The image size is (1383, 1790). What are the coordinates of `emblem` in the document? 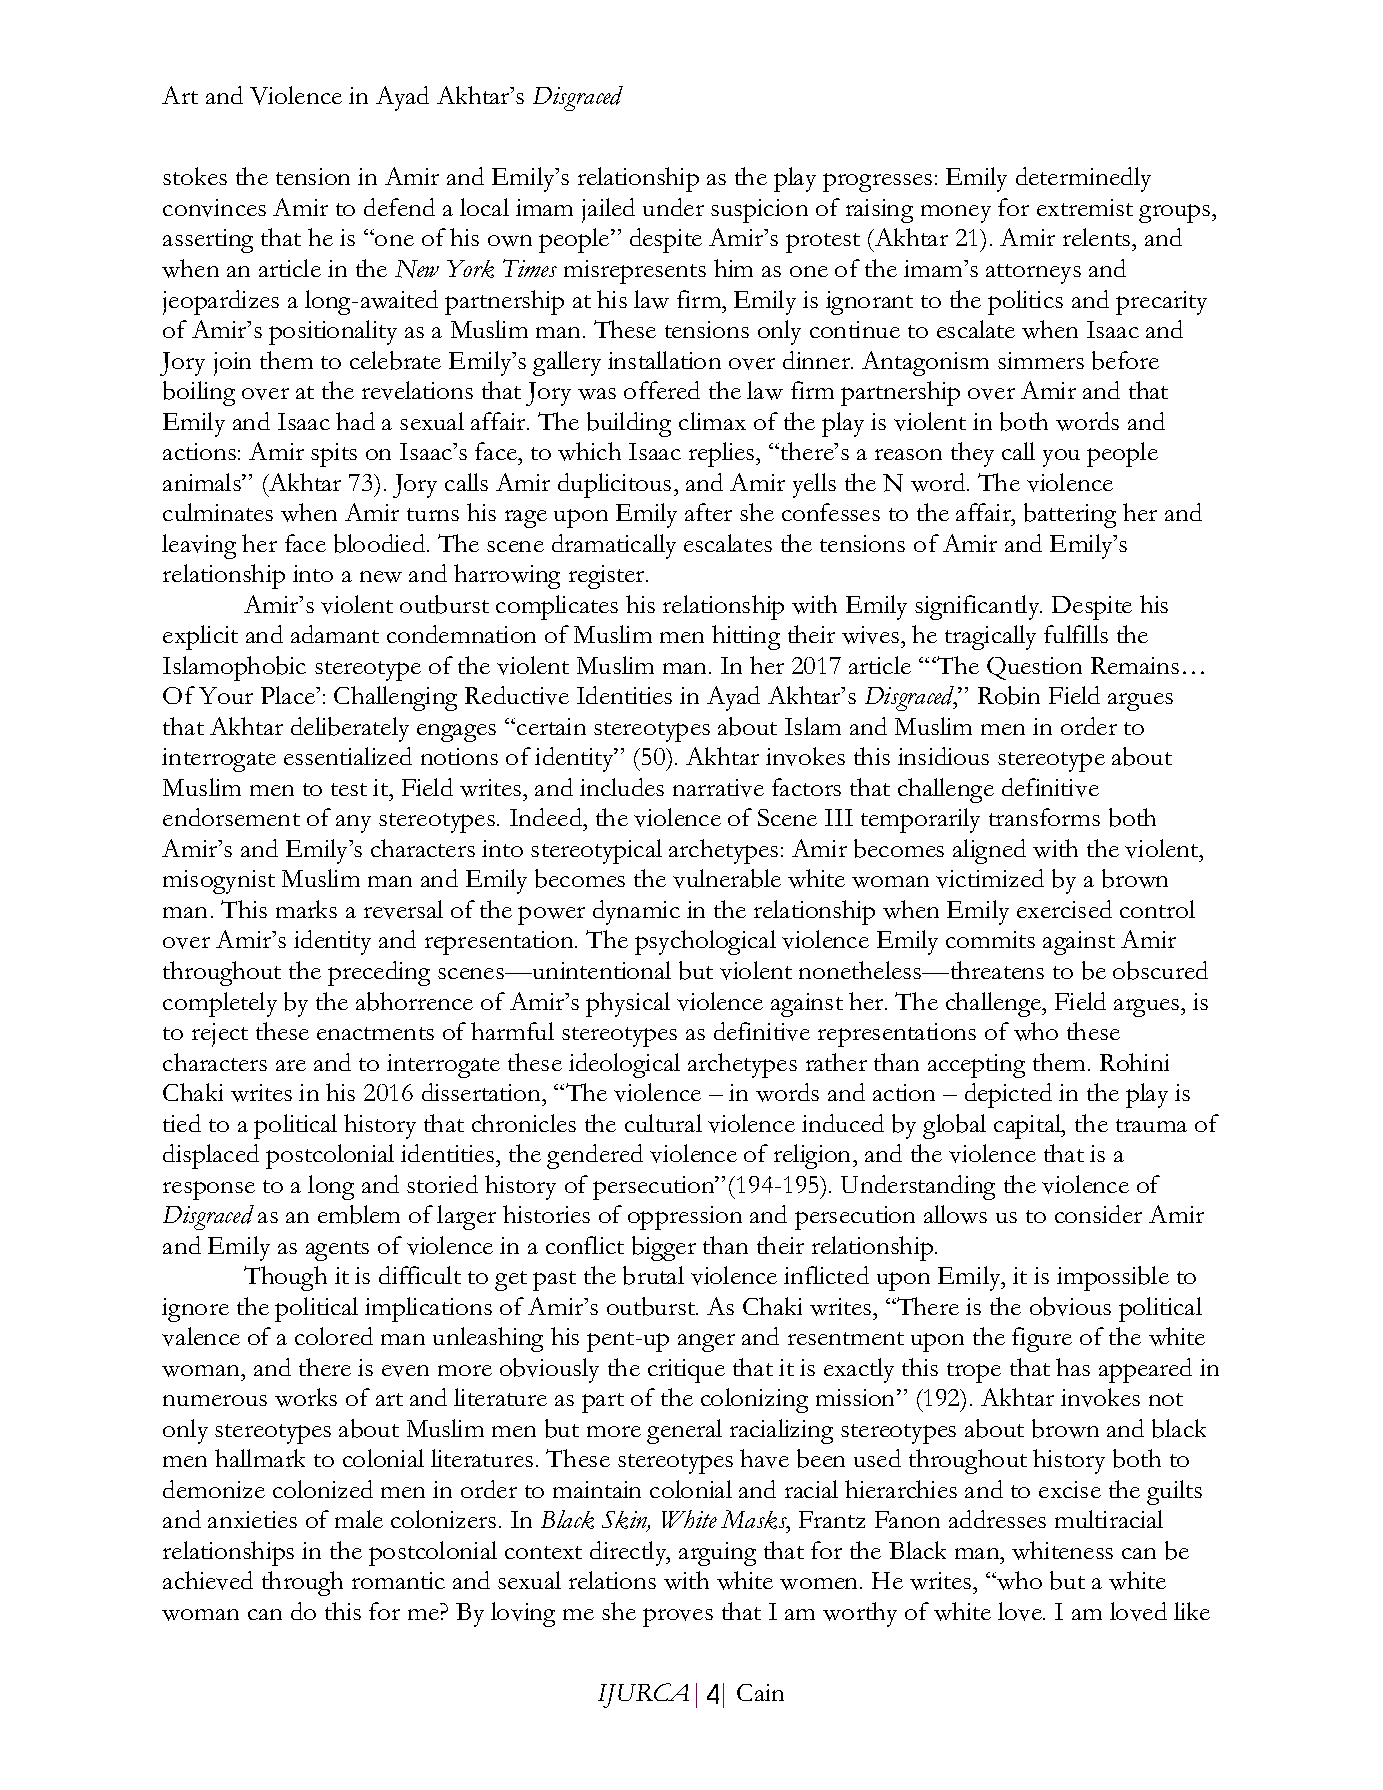 It's located at (359, 1214).
